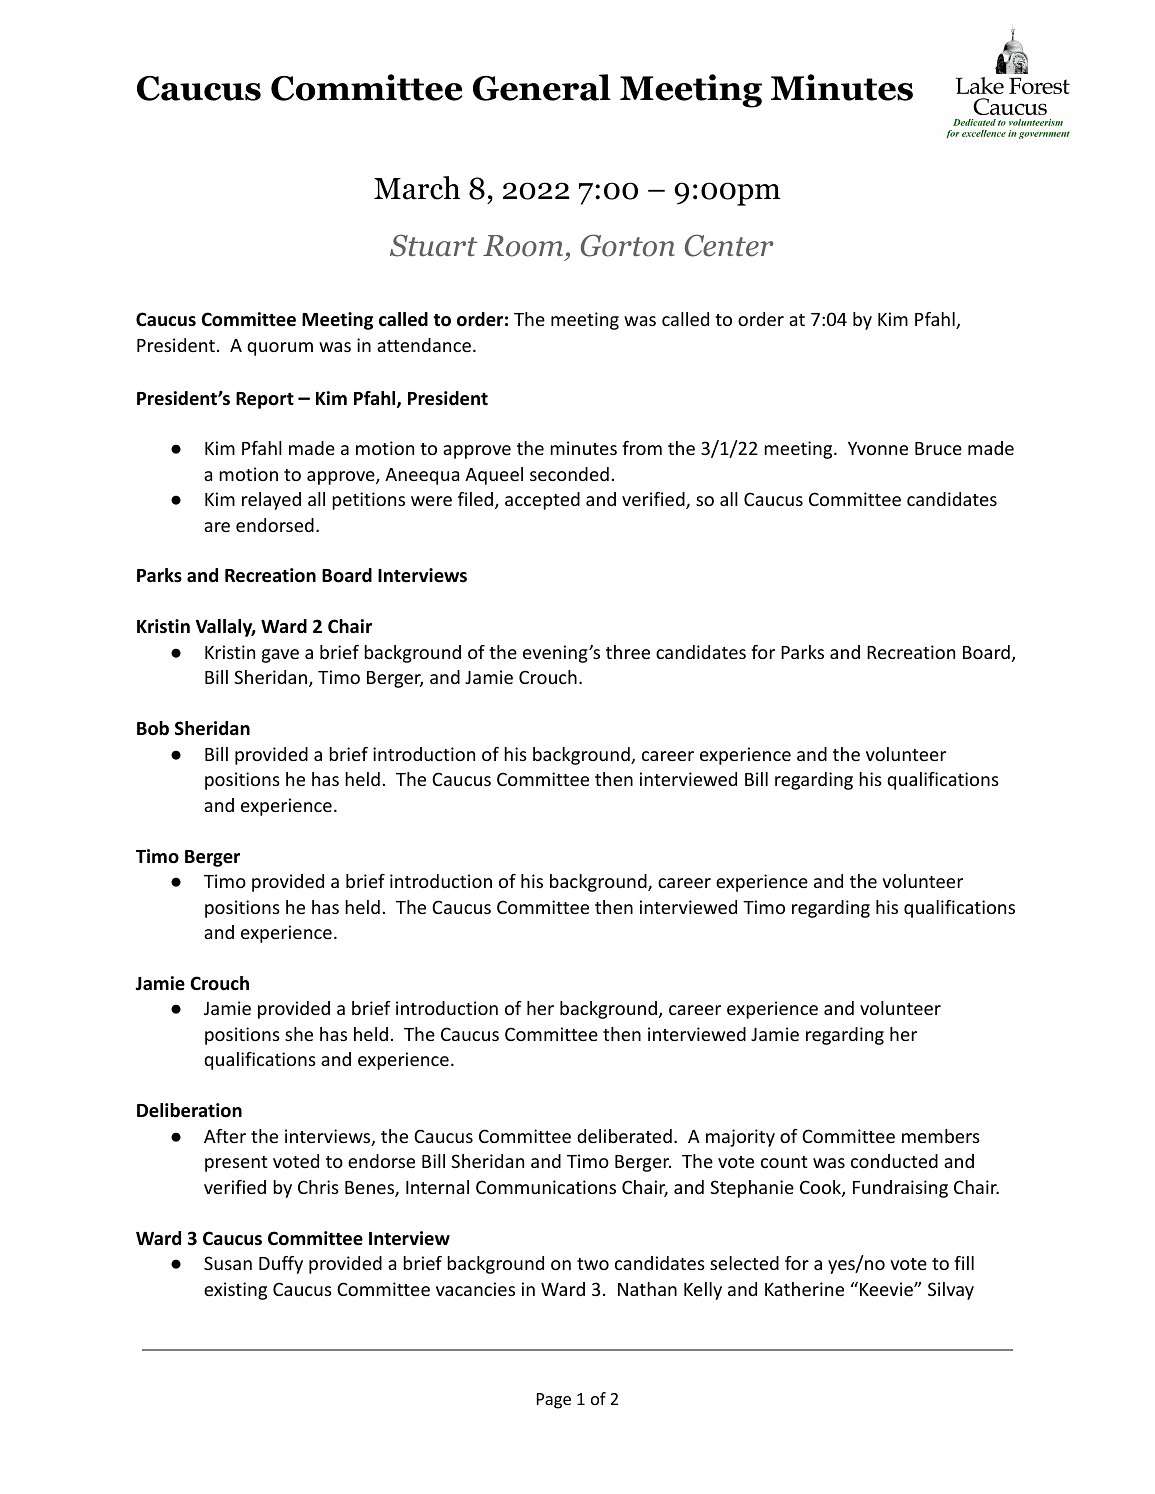 This document has height=1494, width=1155. Describe the element at coordinates (729, 245) in the document. I see `Center` at that location.
